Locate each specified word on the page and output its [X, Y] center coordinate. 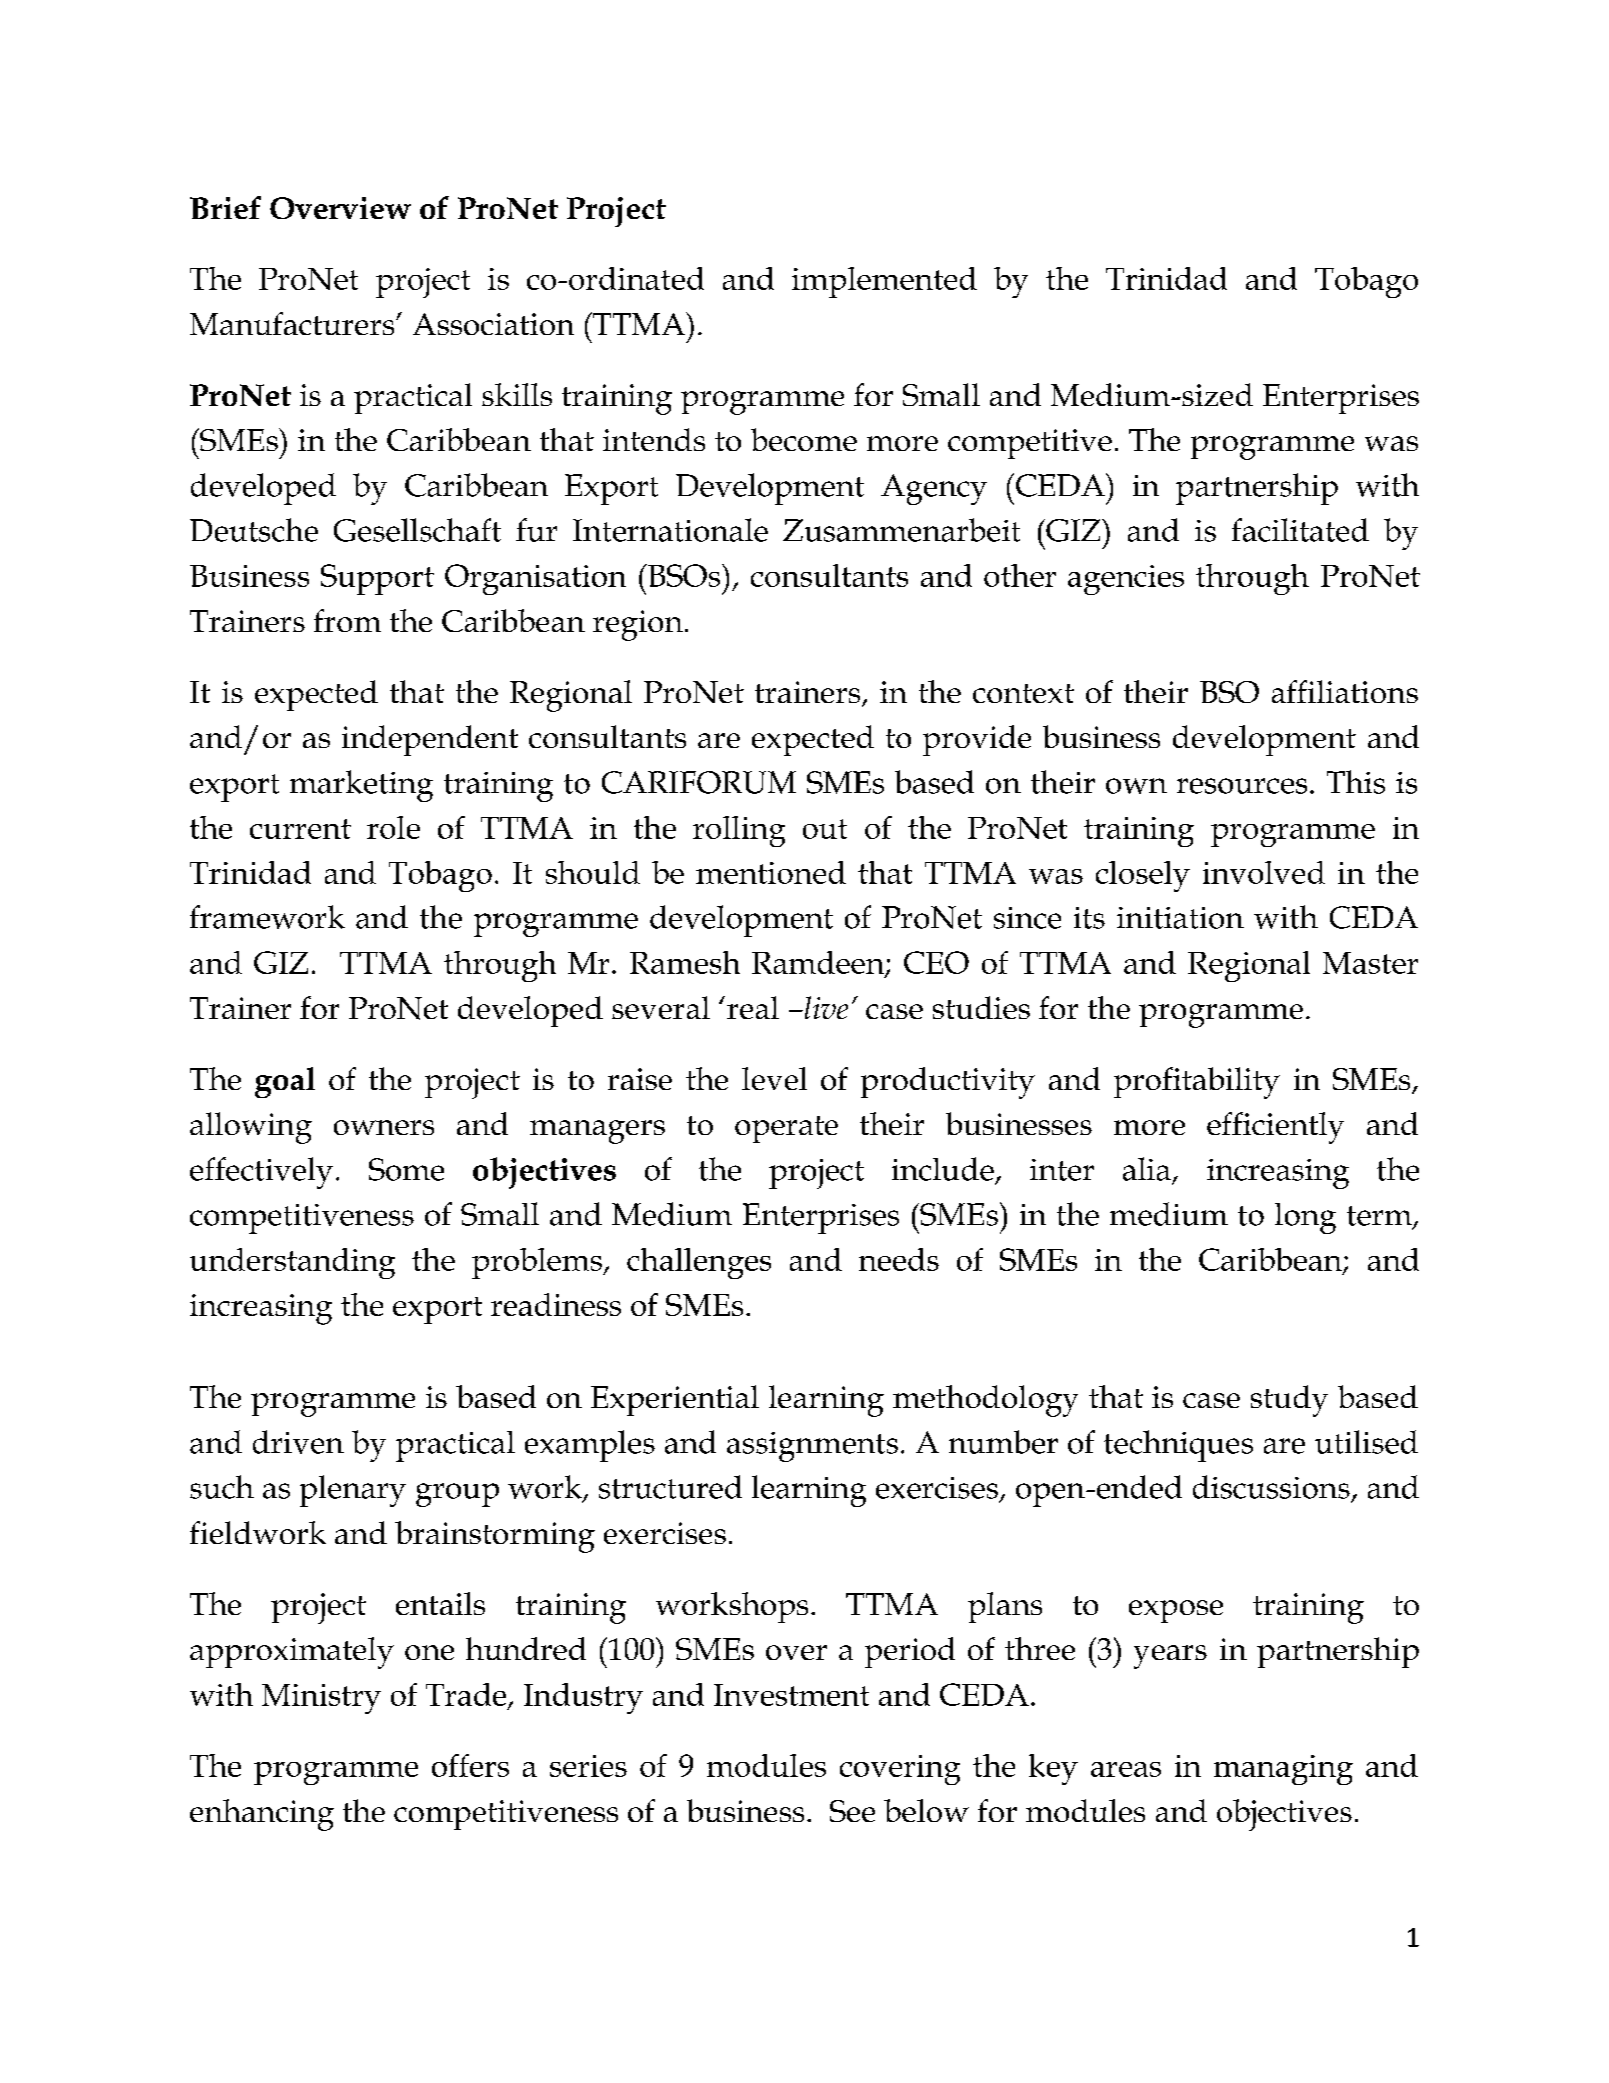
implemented [884, 282]
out [825, 829]
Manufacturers [293, 323]
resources [1242, 786]
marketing [361, 786]
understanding [292, 1263]
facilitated [1300, 530]
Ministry [321, 1699]
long [1305, 1218]
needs [899, 1259]
